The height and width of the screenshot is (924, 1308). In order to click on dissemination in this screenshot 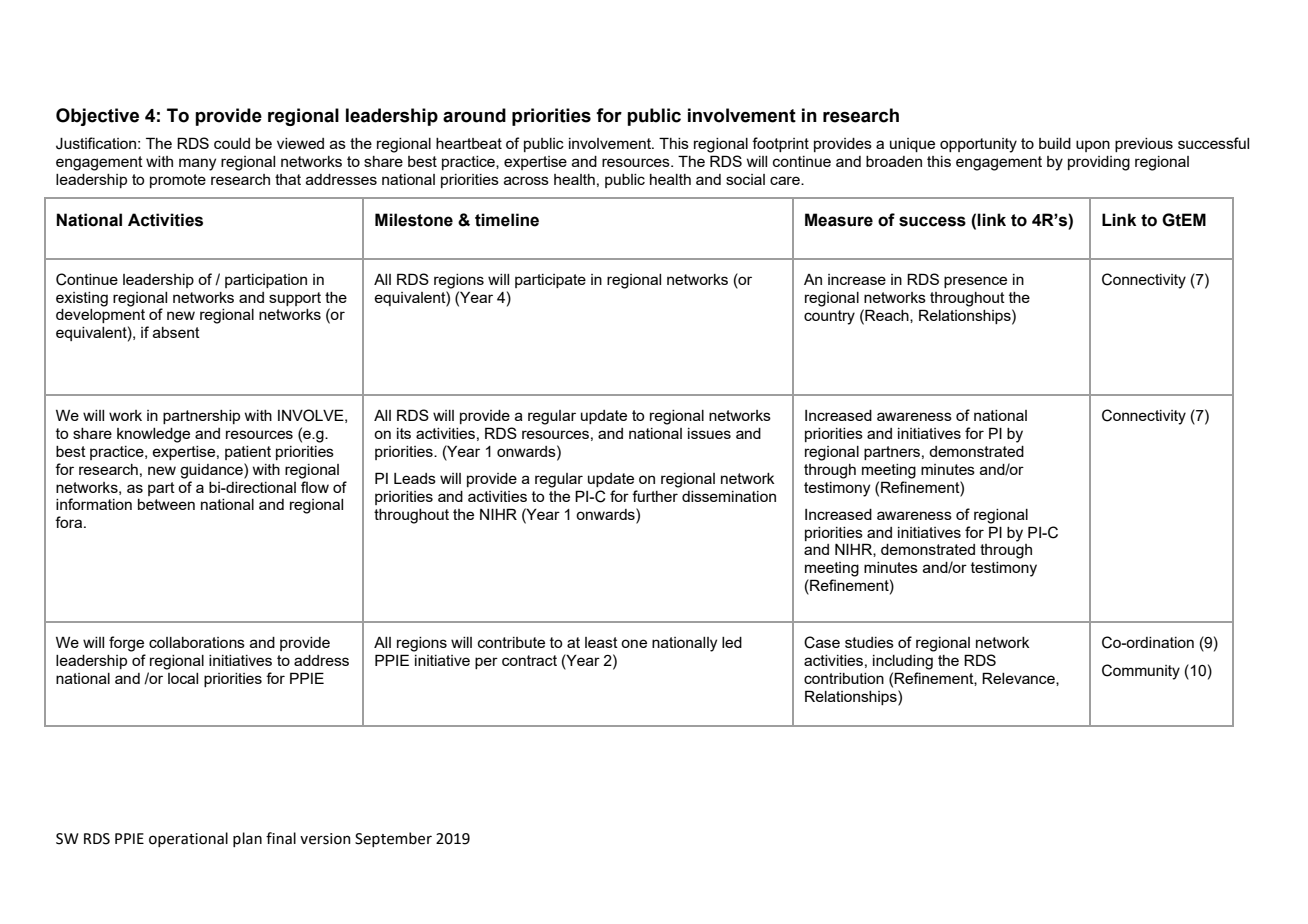, I will do `click(729, 496)`.
